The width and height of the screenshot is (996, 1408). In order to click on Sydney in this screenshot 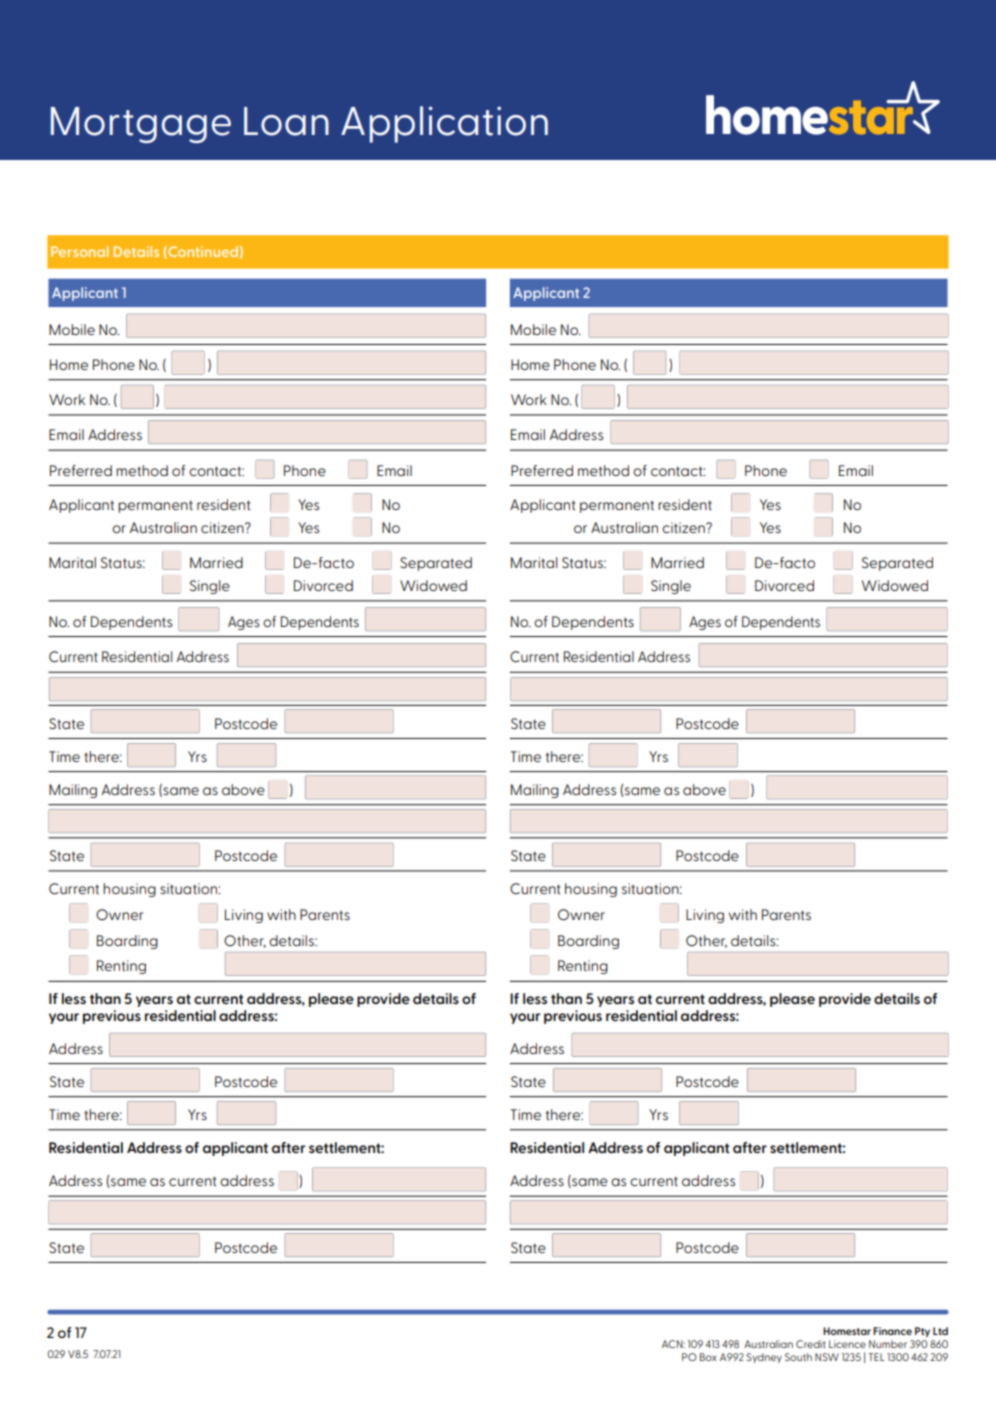, I will do `click(764, 1358)`.
